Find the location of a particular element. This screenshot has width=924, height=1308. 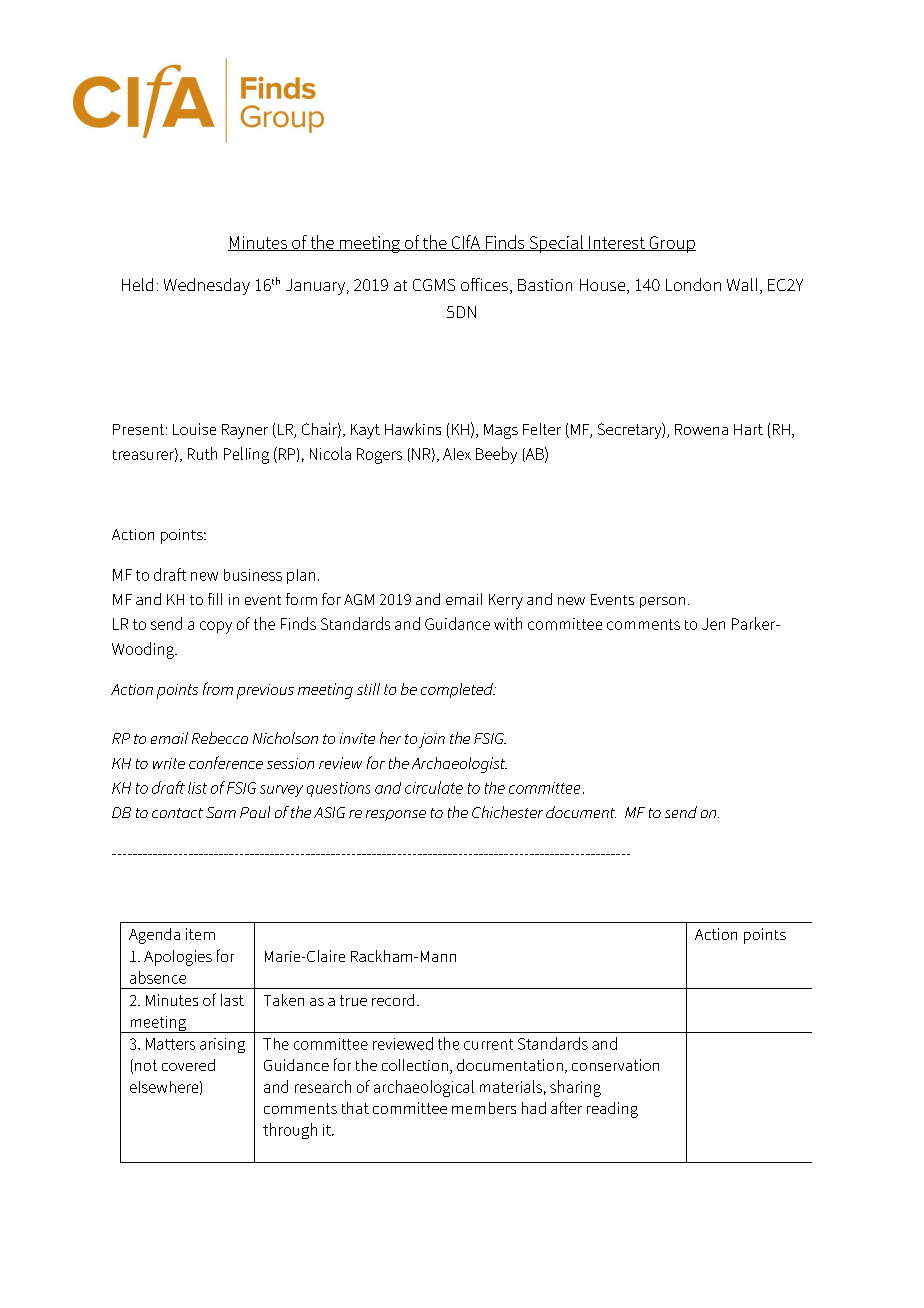

Kerry is located at coordinates (506, 601).
